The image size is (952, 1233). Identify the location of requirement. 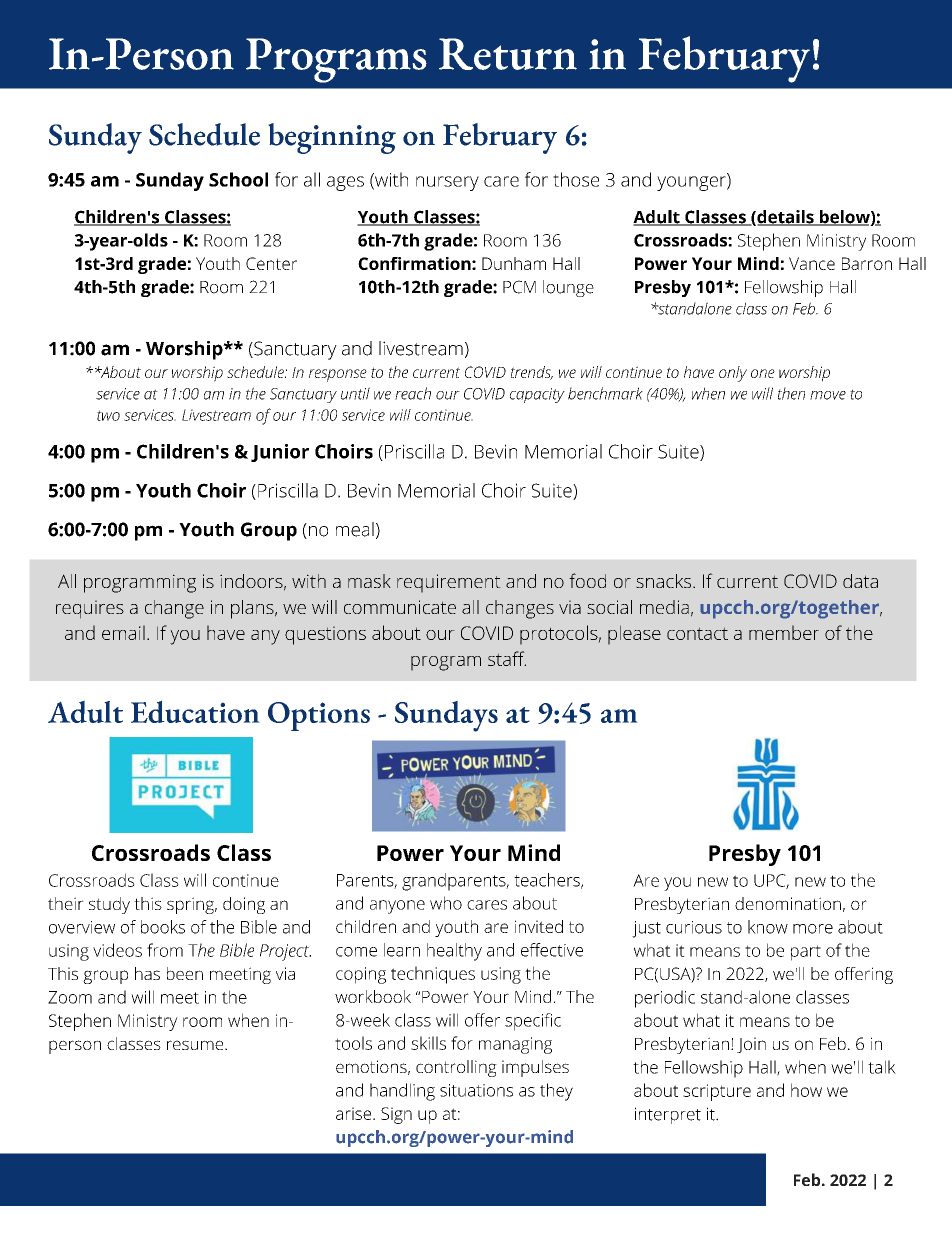
(449, 583).
